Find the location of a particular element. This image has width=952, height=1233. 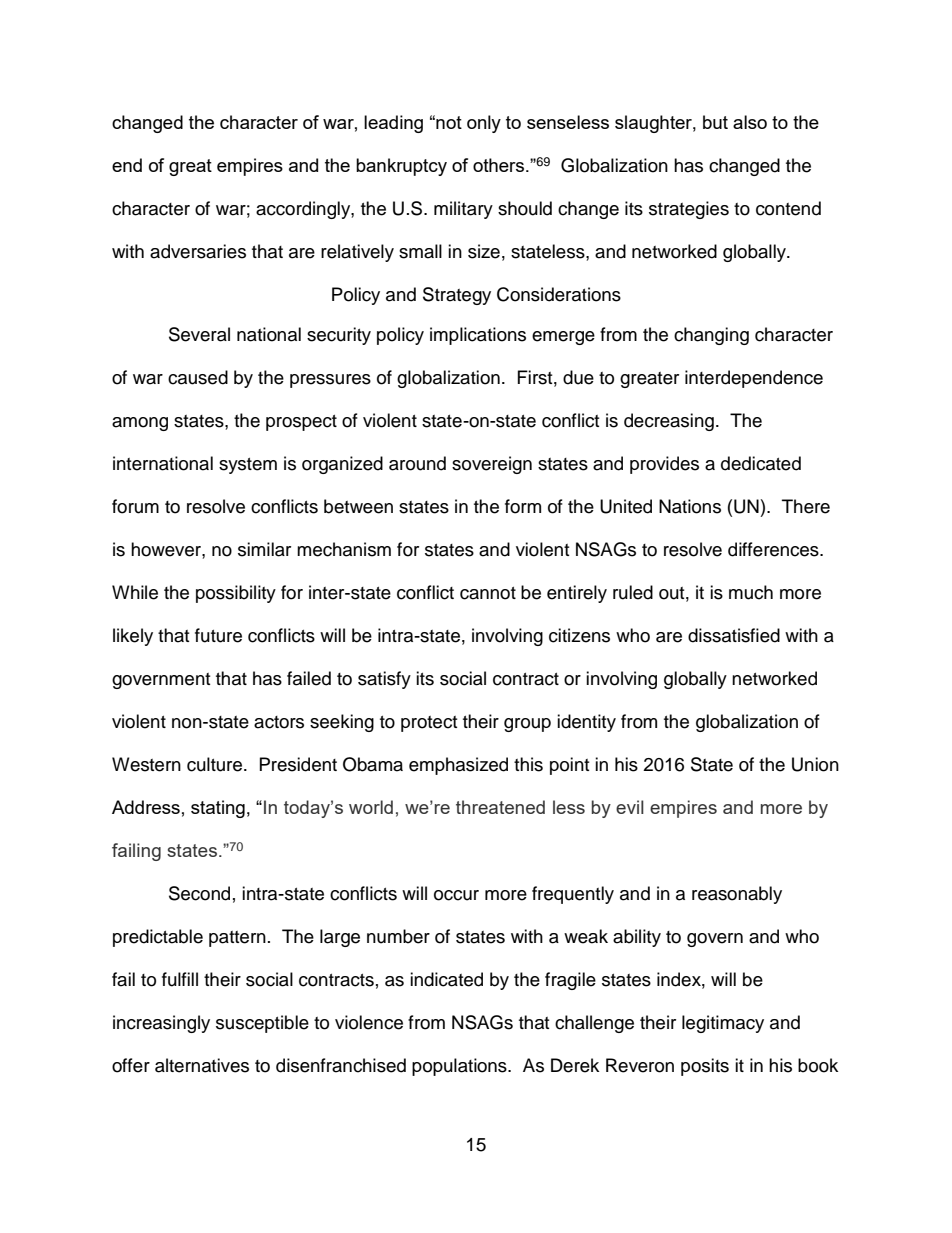

also is located at coordinates (750, 122).
